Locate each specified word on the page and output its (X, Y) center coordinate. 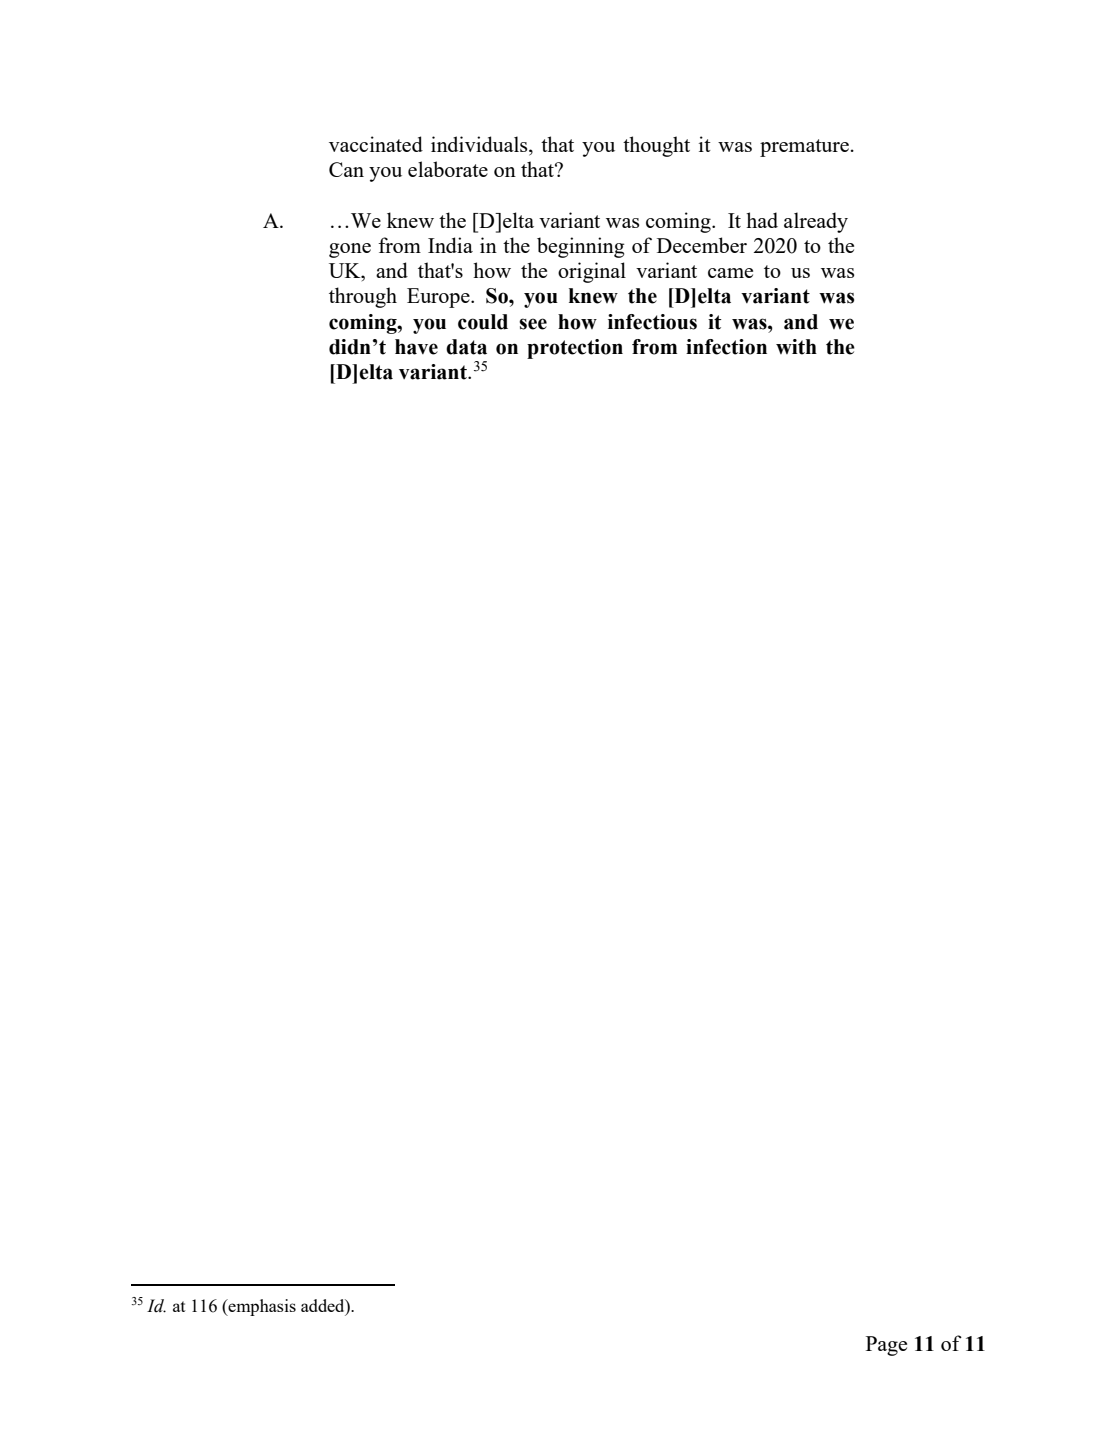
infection (726, 347)
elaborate (448, 169)
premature (804, 148)
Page (886, 1346)
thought (656, 146)
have (416, 347)
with (796, 347)
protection (575, 349)
